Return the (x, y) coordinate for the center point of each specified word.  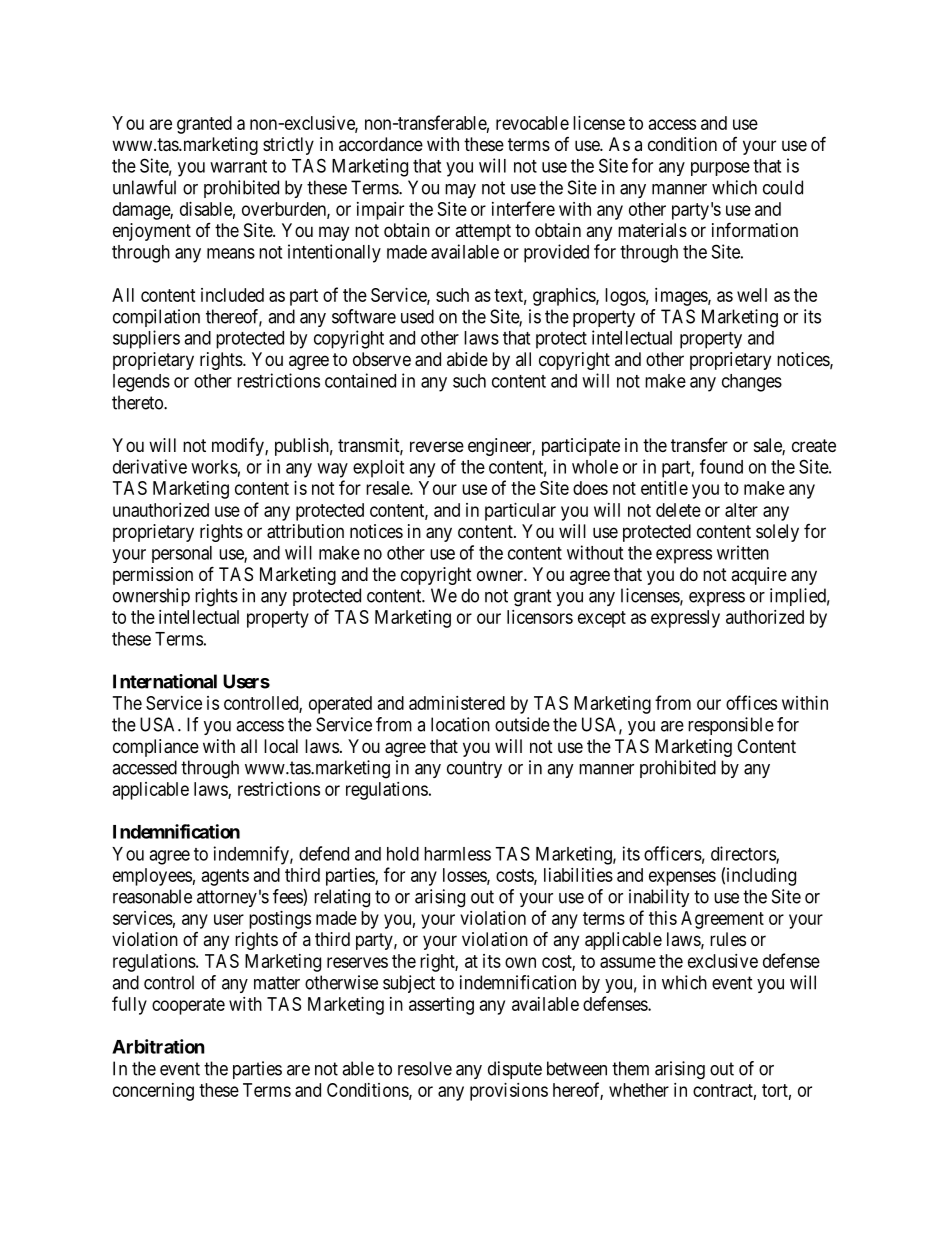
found (721, 466)
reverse (437, 446)
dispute (515, 1070)
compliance (156, 748)
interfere (523, 208)
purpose (720, 169)
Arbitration (158, 1046)
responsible (731, 726)
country (474, 769)
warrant (238, 166)
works (214, 467)
